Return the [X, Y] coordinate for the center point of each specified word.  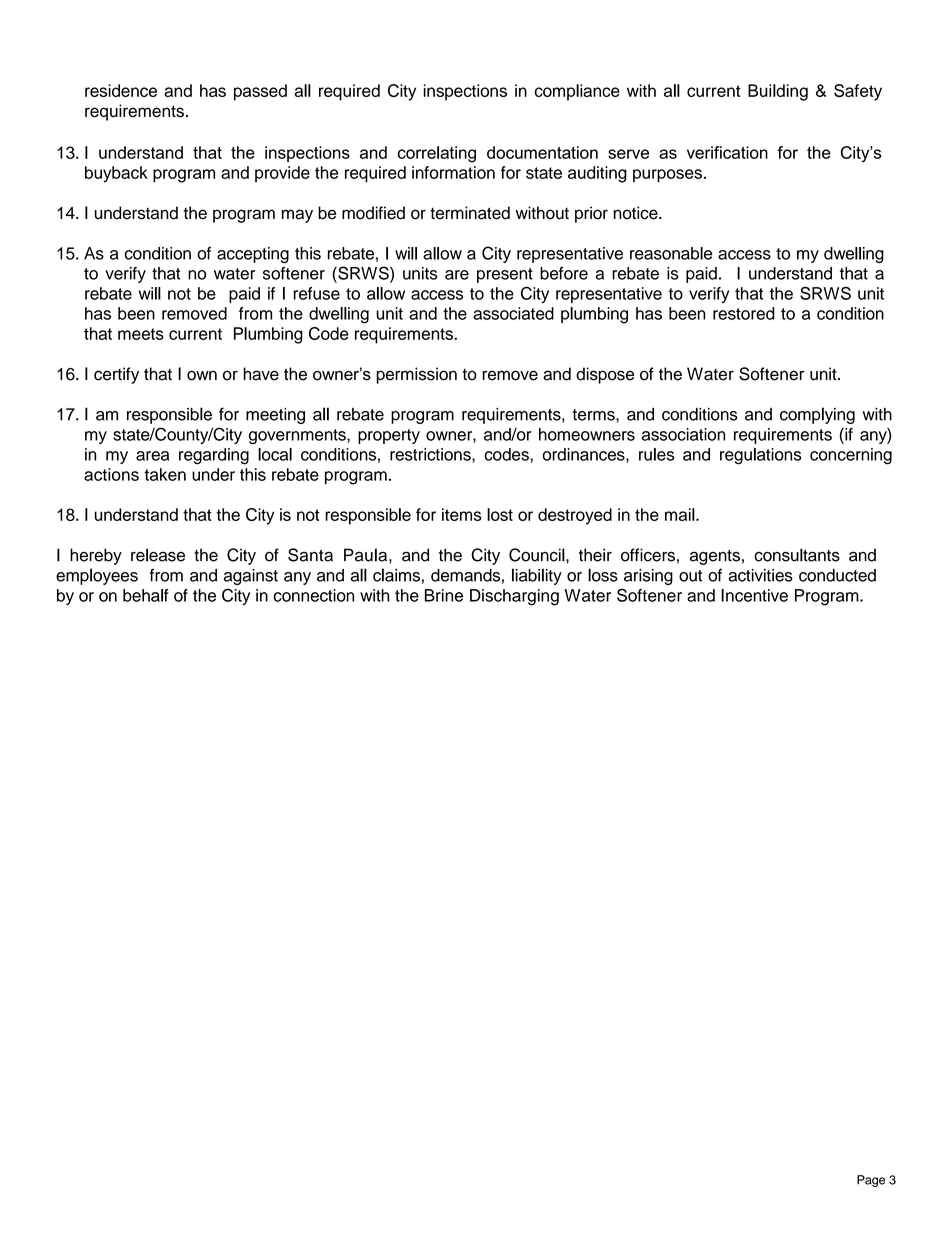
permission [416, 375]
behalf [146, 595]
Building [778, 92]
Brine [444, 595]
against [251, 577]
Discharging [514, 597]
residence [121, 90]
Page [871, 1181]
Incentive [754, 595]
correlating [437, 154]
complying [817, 415]
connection [314, 595]
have [261, 374]
